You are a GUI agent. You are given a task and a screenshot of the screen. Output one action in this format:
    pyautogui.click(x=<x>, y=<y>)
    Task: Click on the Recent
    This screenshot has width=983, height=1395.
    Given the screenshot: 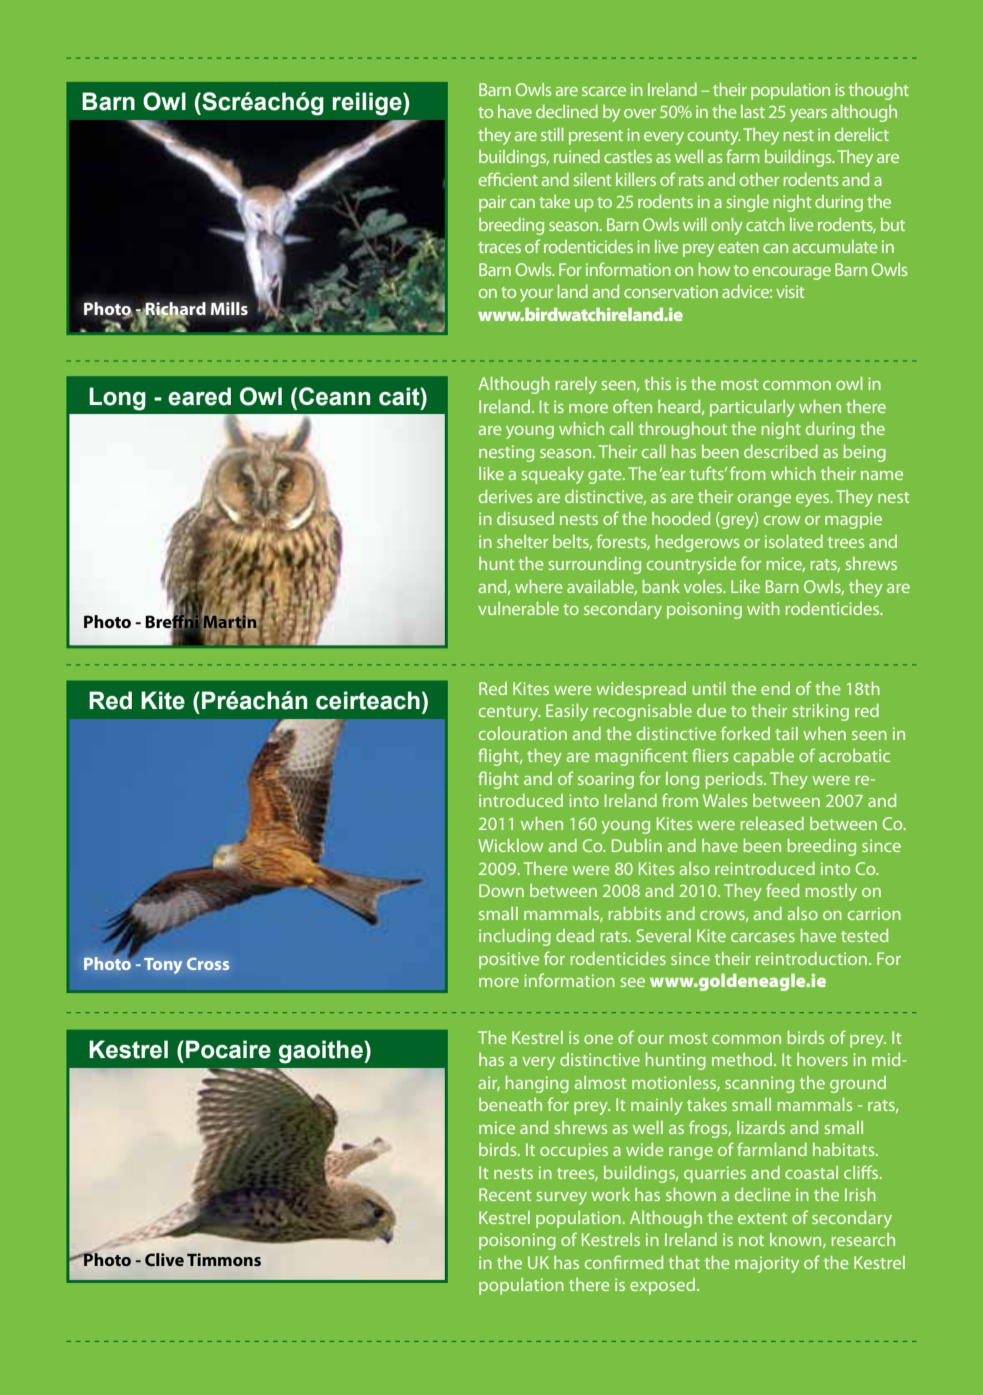 What is the action you would take?
    pyautogui.click(x=505, y=1194)
